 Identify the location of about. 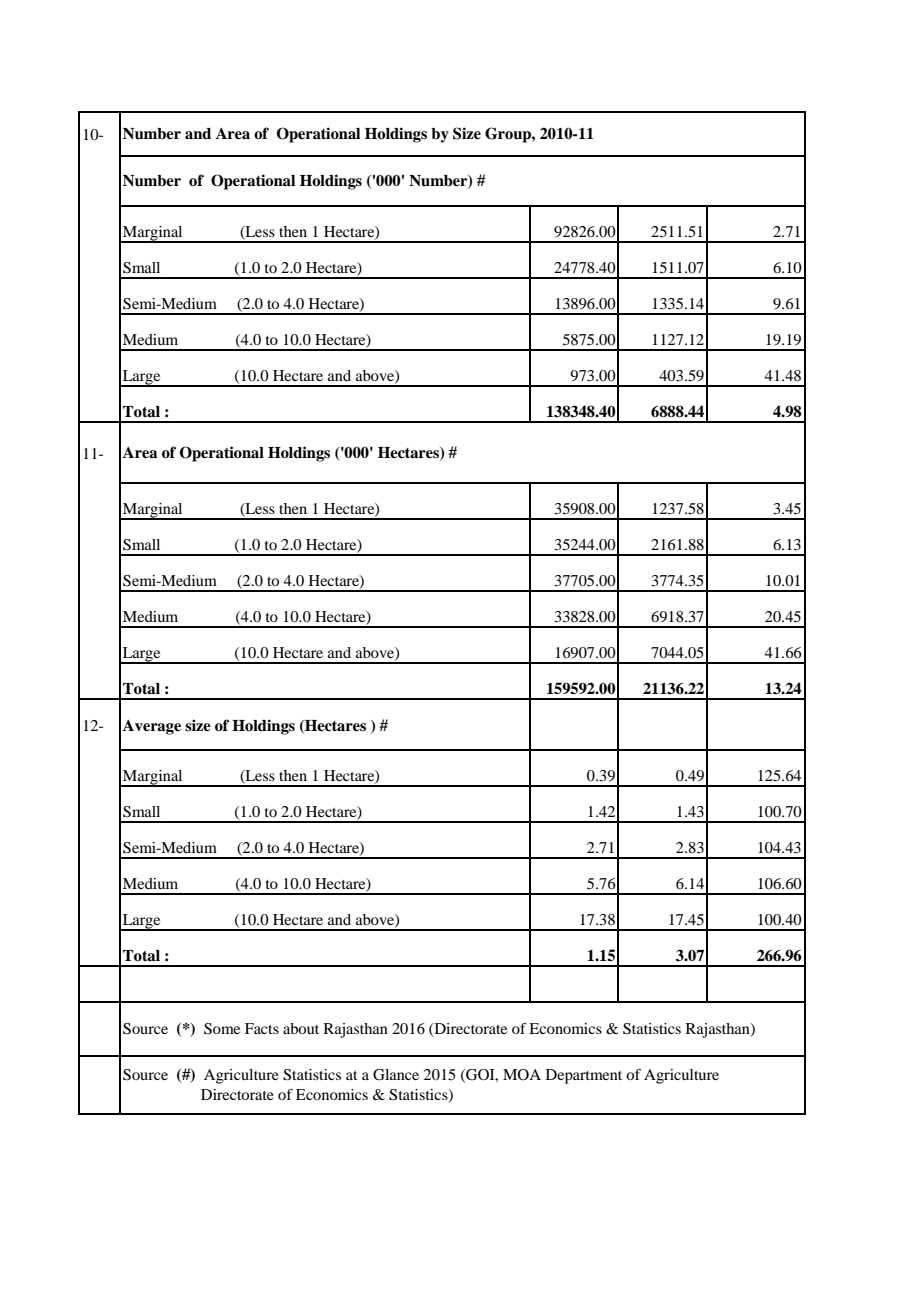
(301, 1028).
